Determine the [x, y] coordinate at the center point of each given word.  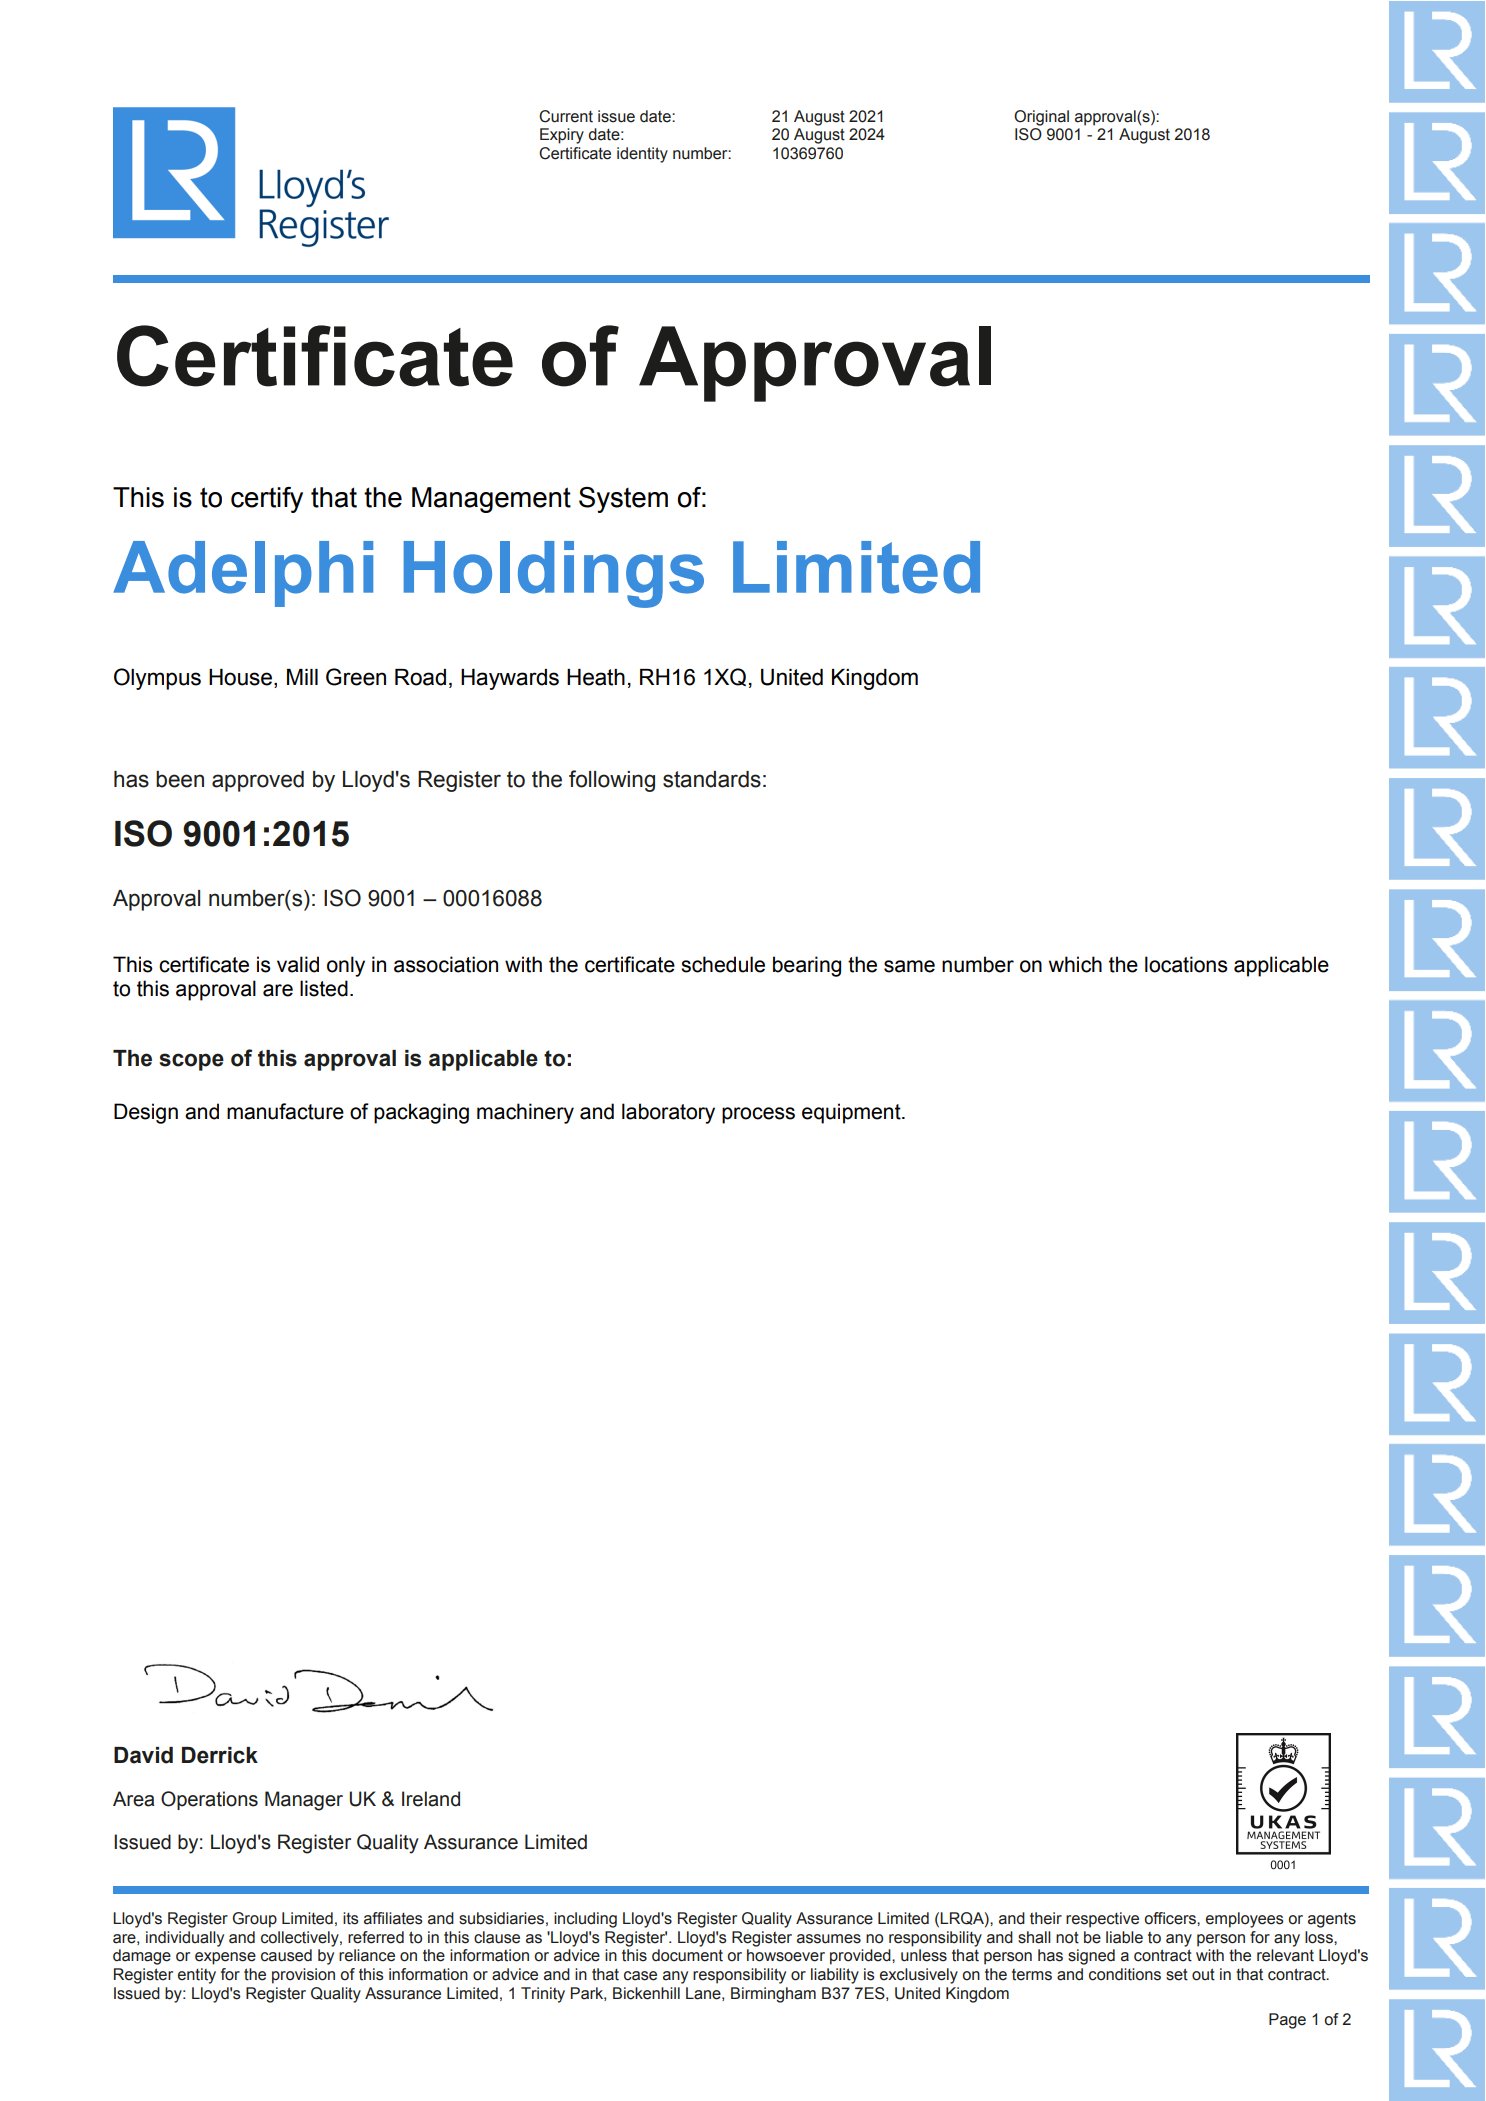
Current [566, 116]
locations [1186, 964]
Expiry [562, 136]
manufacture [285, 1111]
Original [1041, 118]
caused [286, 1955]
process [758, 1115]
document [687, 1955]
